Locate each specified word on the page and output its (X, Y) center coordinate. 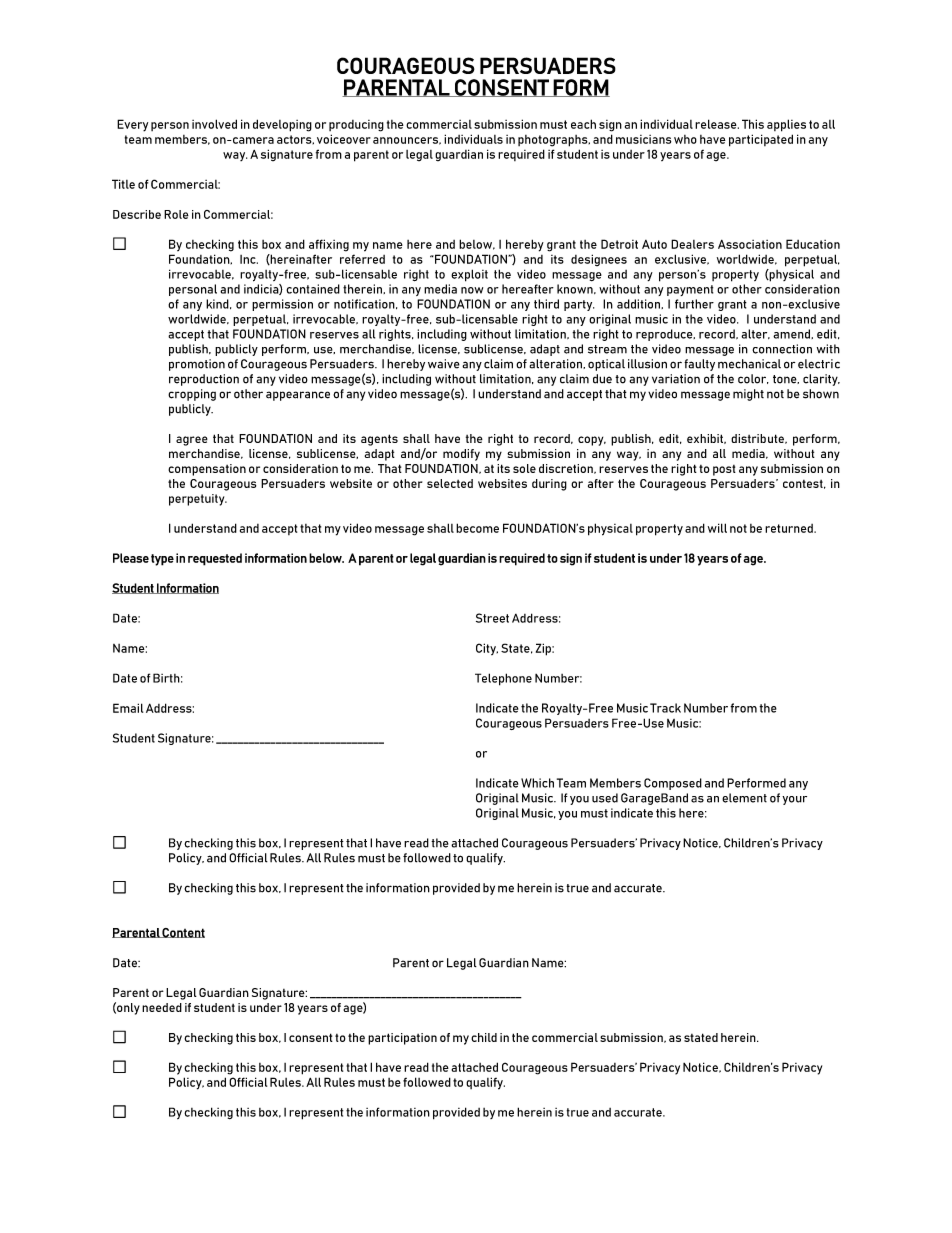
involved (214, 124)
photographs (554, 141)
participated (761, 140)
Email (128, 708)
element (744, 798)
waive (444, 364)
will (717, 528)
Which (537, 783)
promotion (197, 365)
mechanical (749, 364)
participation (402, 1039)
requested (215, 559)
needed (162, 1007)
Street (492, 618)
